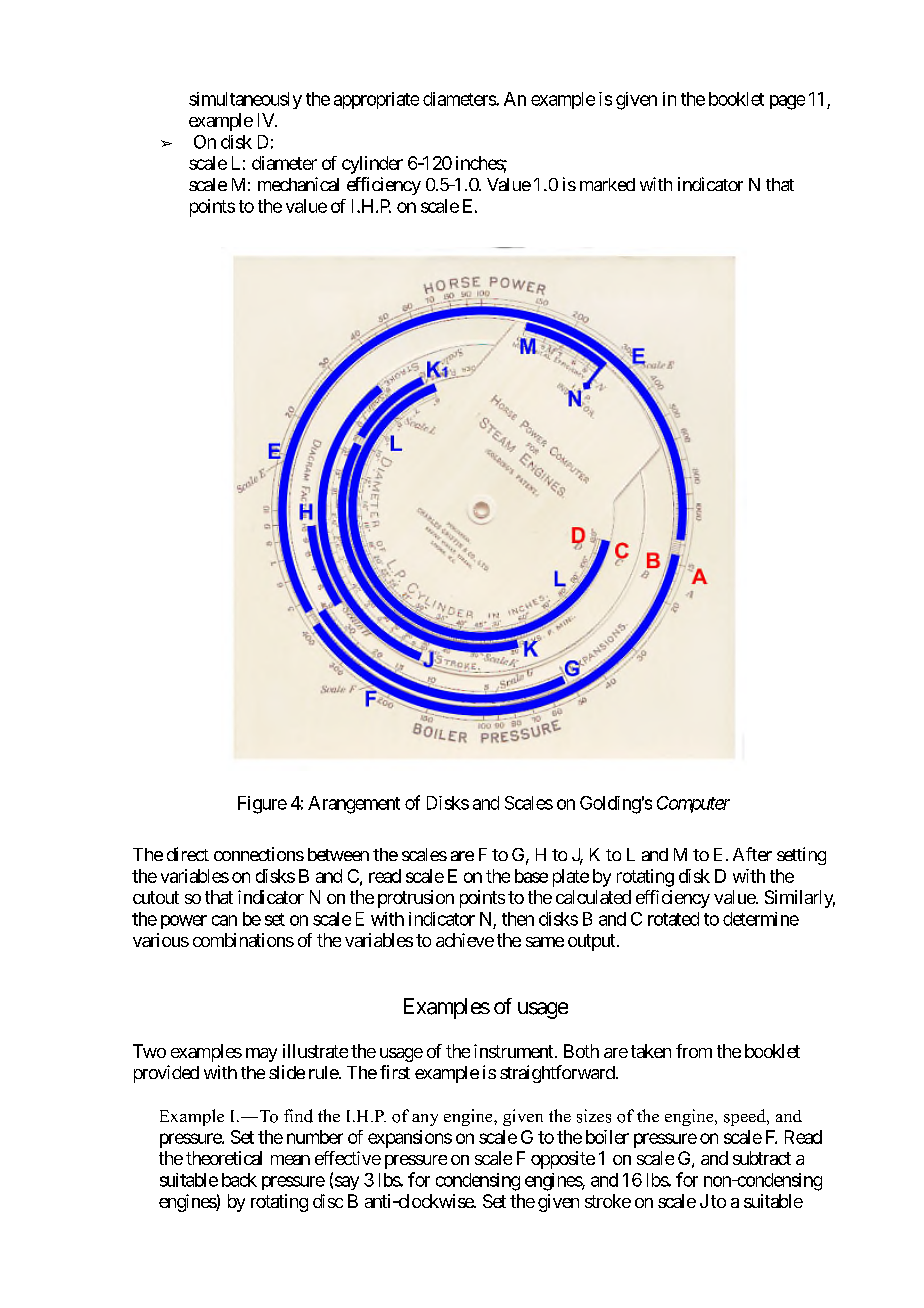 The image size is (924, 1308). I want to click on theoretical, so click(224, 1158).
